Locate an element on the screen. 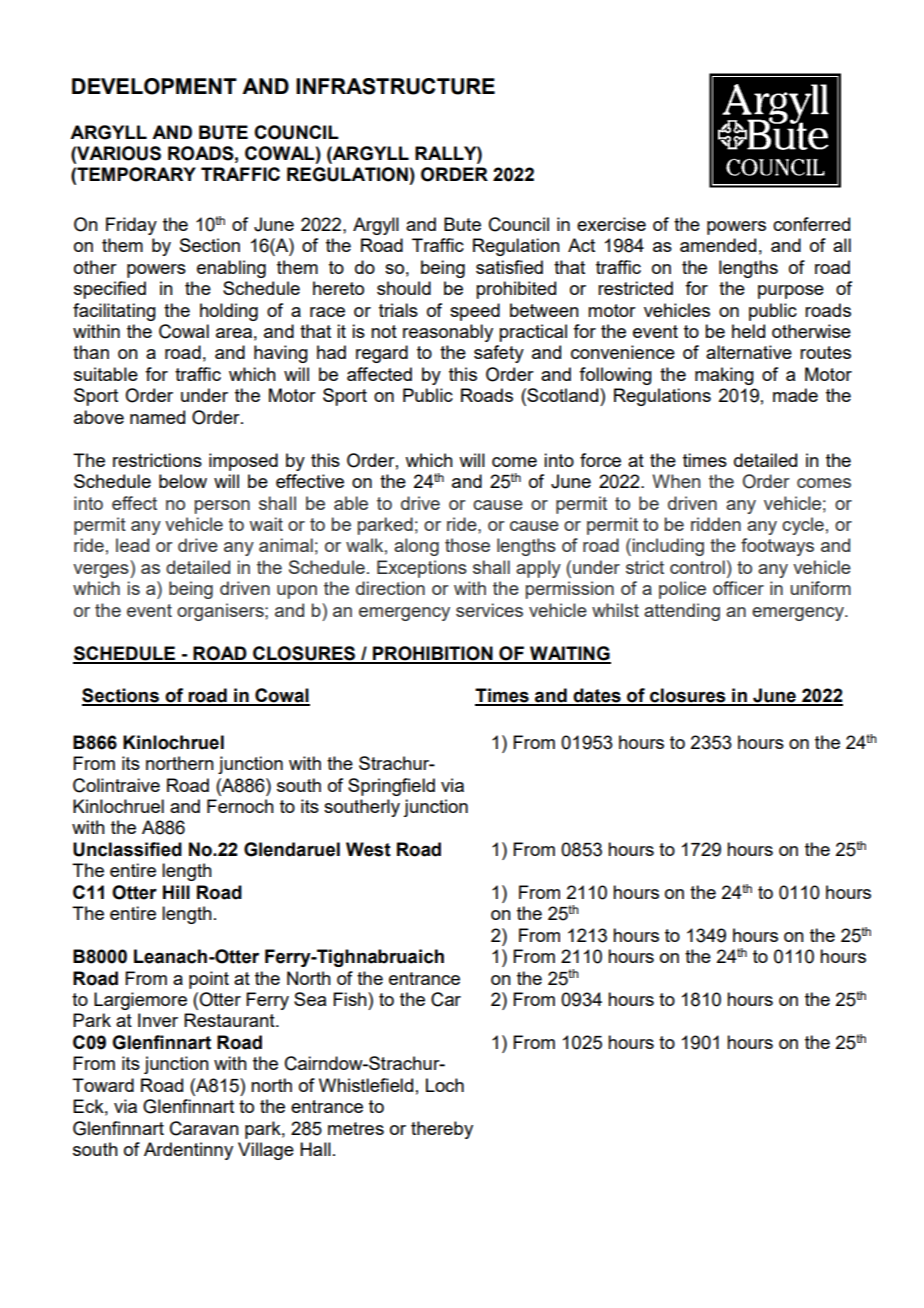 This screenshot has height=1308, width=924. DEVELOPMENT is located at coordinates (154, 86).
